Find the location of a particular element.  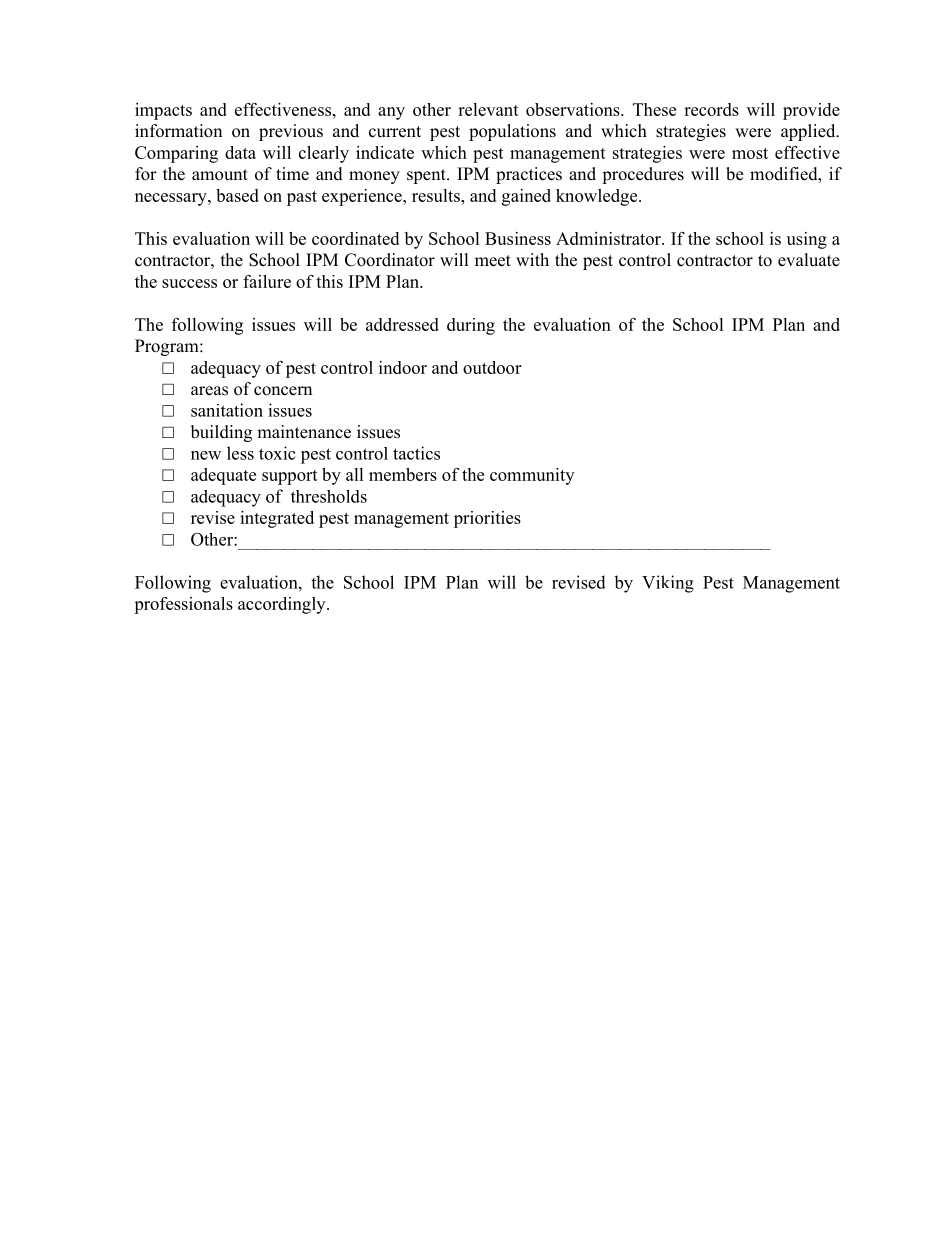

previous is located at coordinates (291, 132).
